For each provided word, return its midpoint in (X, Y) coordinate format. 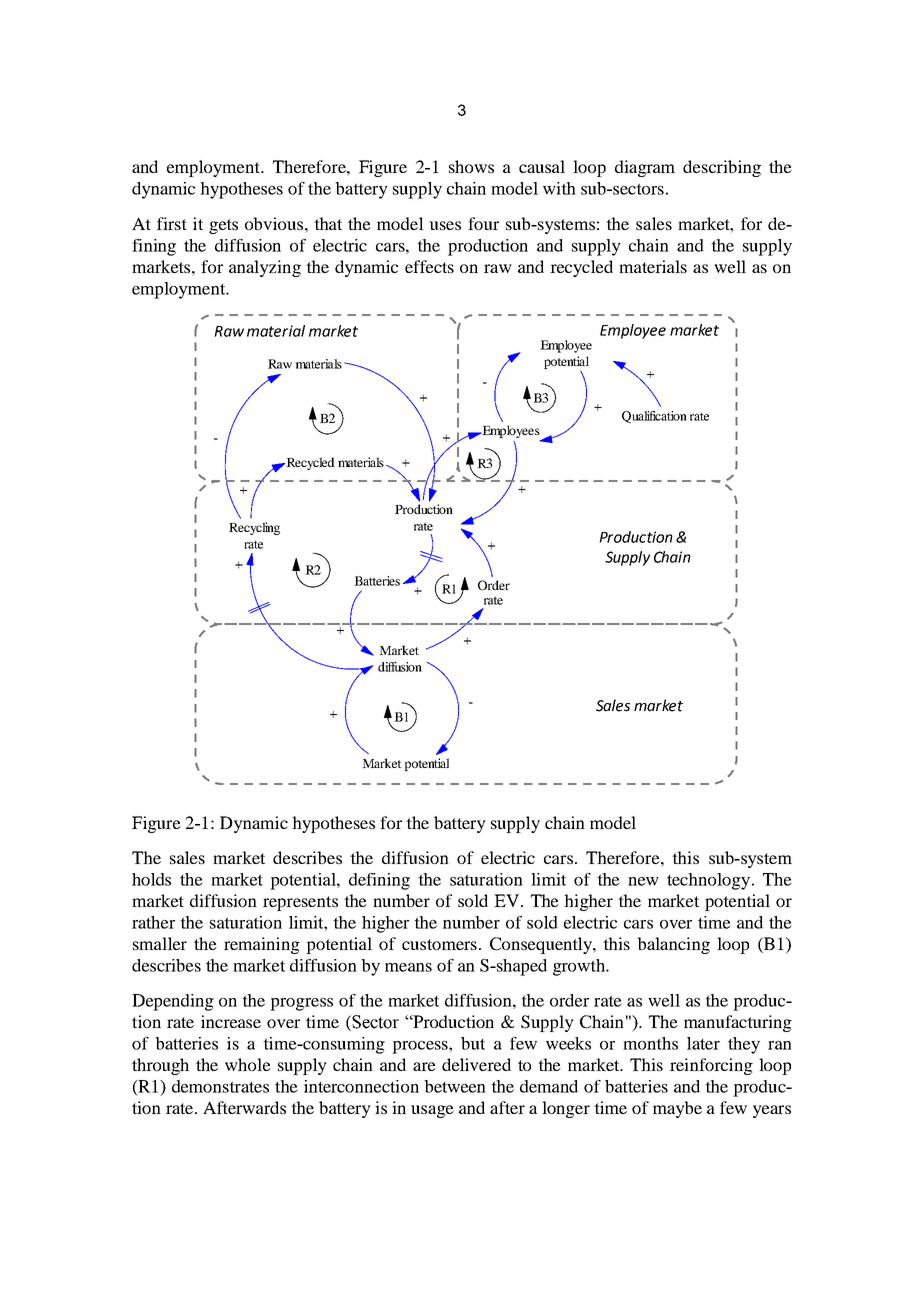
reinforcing (711, 1066)
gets (223, 226)
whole (248, 1064)
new (643, 881)
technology (708, 881)
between (455, 1086)
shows (471, 166)
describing (722, 168)
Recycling (254, 528)
